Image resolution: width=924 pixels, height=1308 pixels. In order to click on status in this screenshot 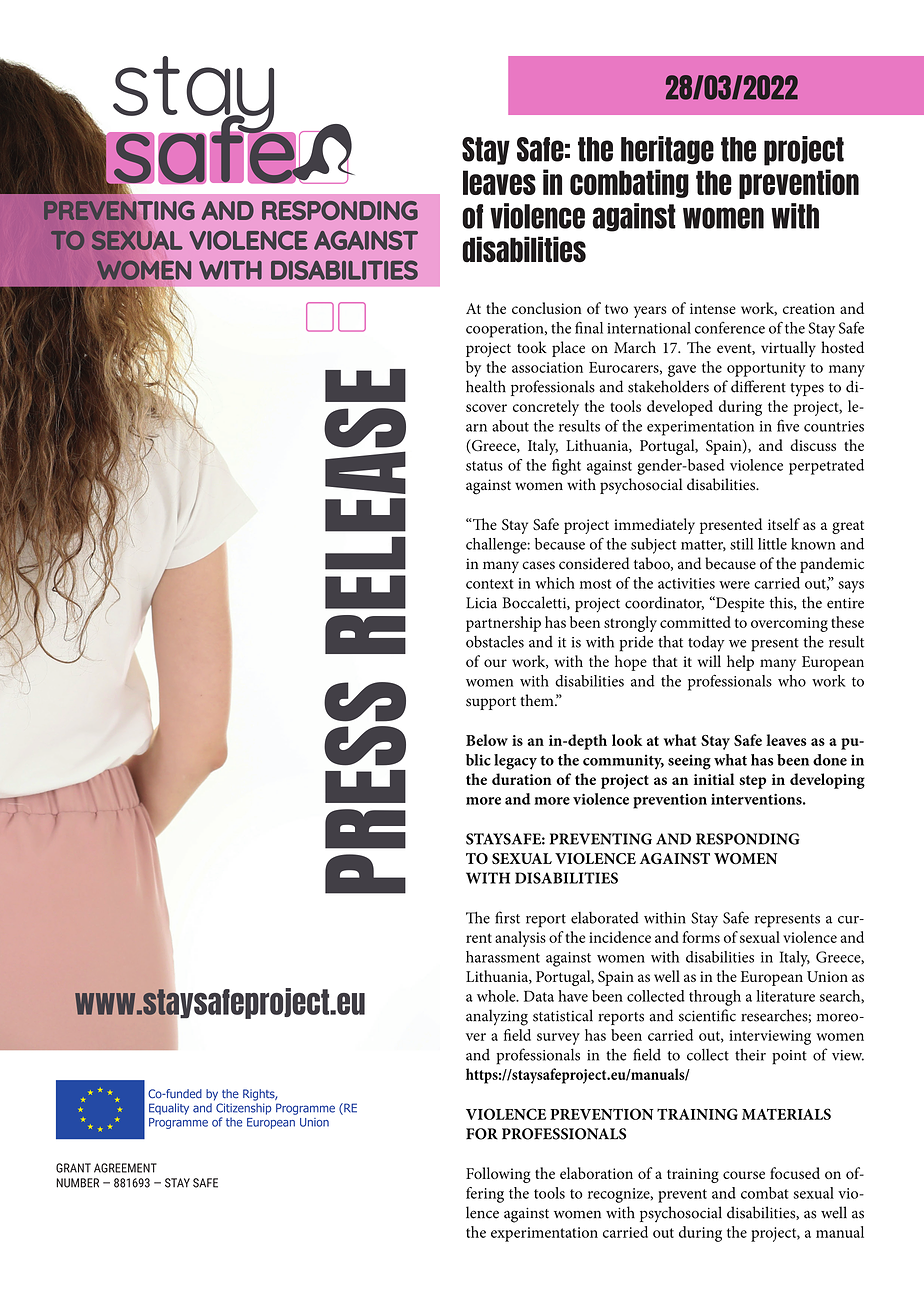, I will do `click(484, 466)`.
